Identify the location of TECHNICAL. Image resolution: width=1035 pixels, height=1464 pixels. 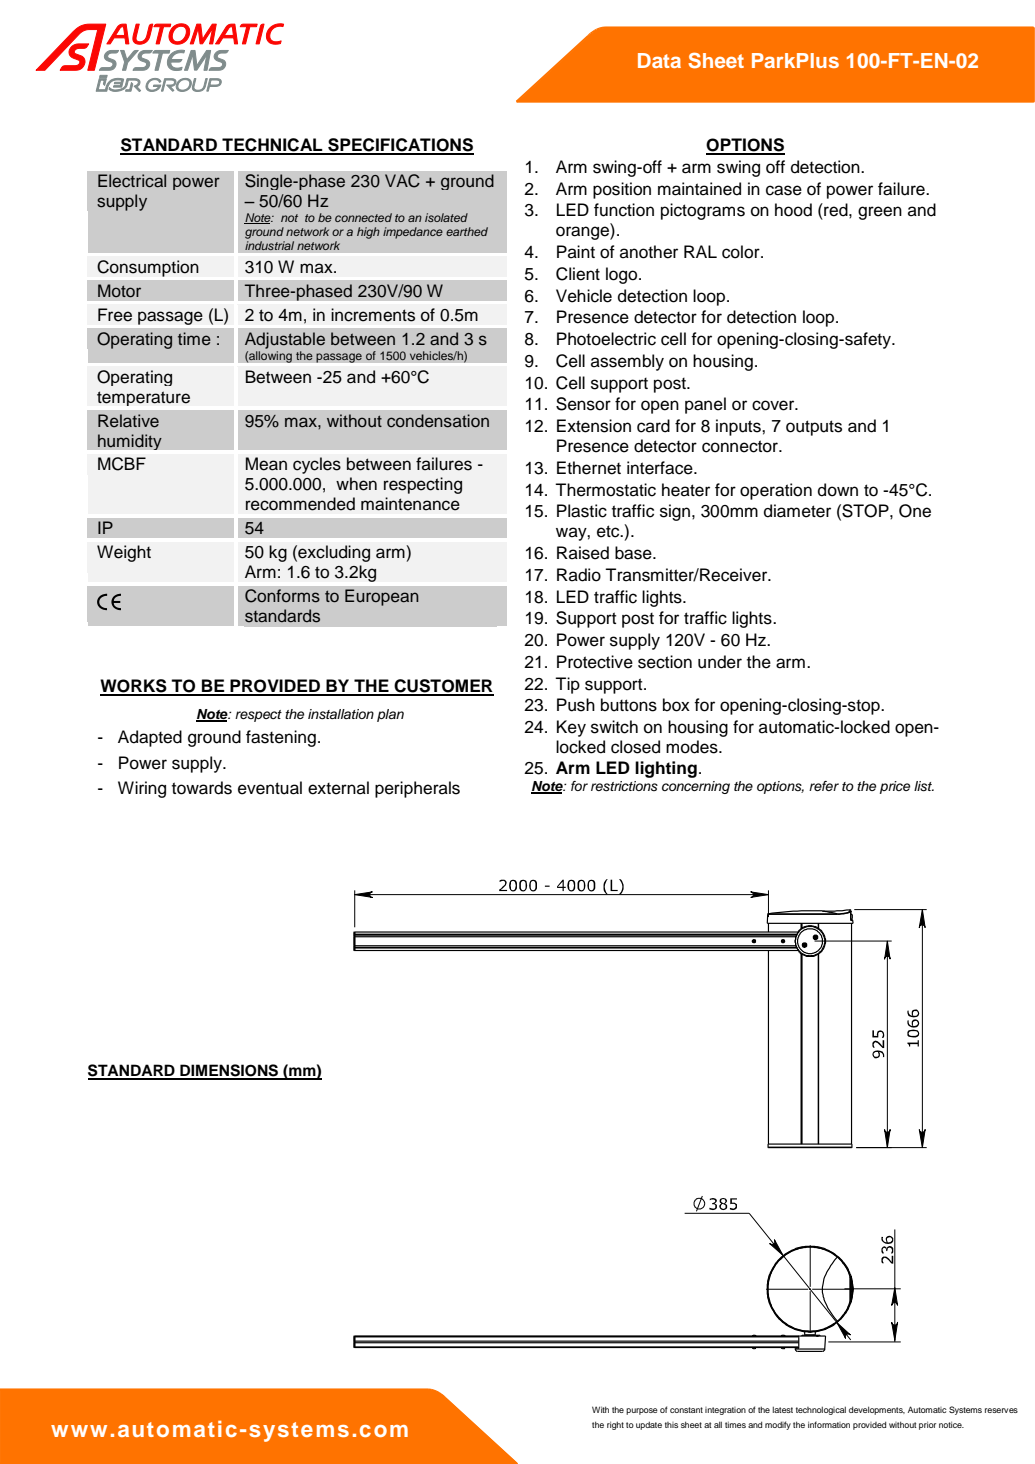
(272, 146).
